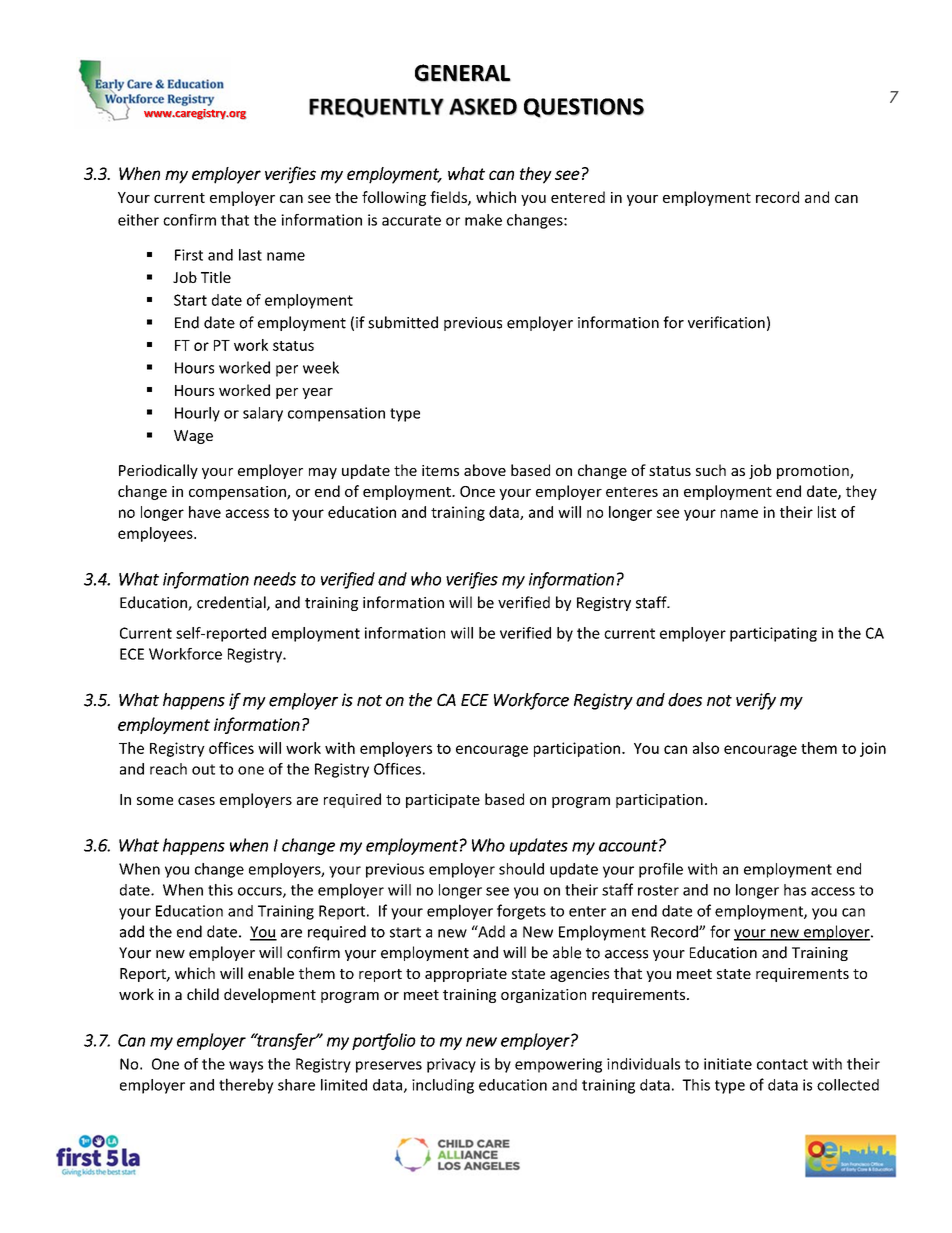  I want to click on participate, so click(443, 801).
